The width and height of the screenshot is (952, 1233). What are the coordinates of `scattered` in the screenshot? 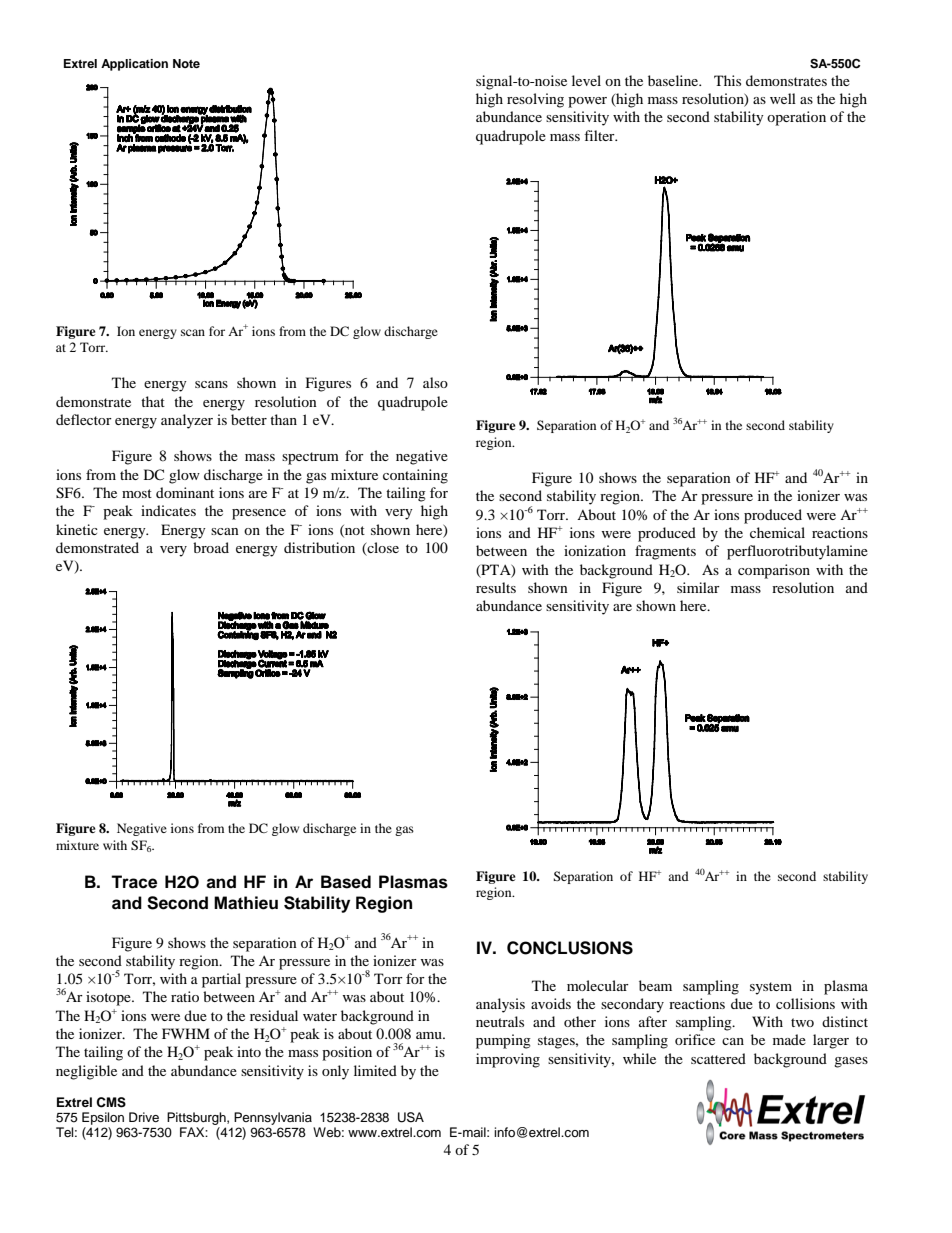 It's located at (718, 1058).
